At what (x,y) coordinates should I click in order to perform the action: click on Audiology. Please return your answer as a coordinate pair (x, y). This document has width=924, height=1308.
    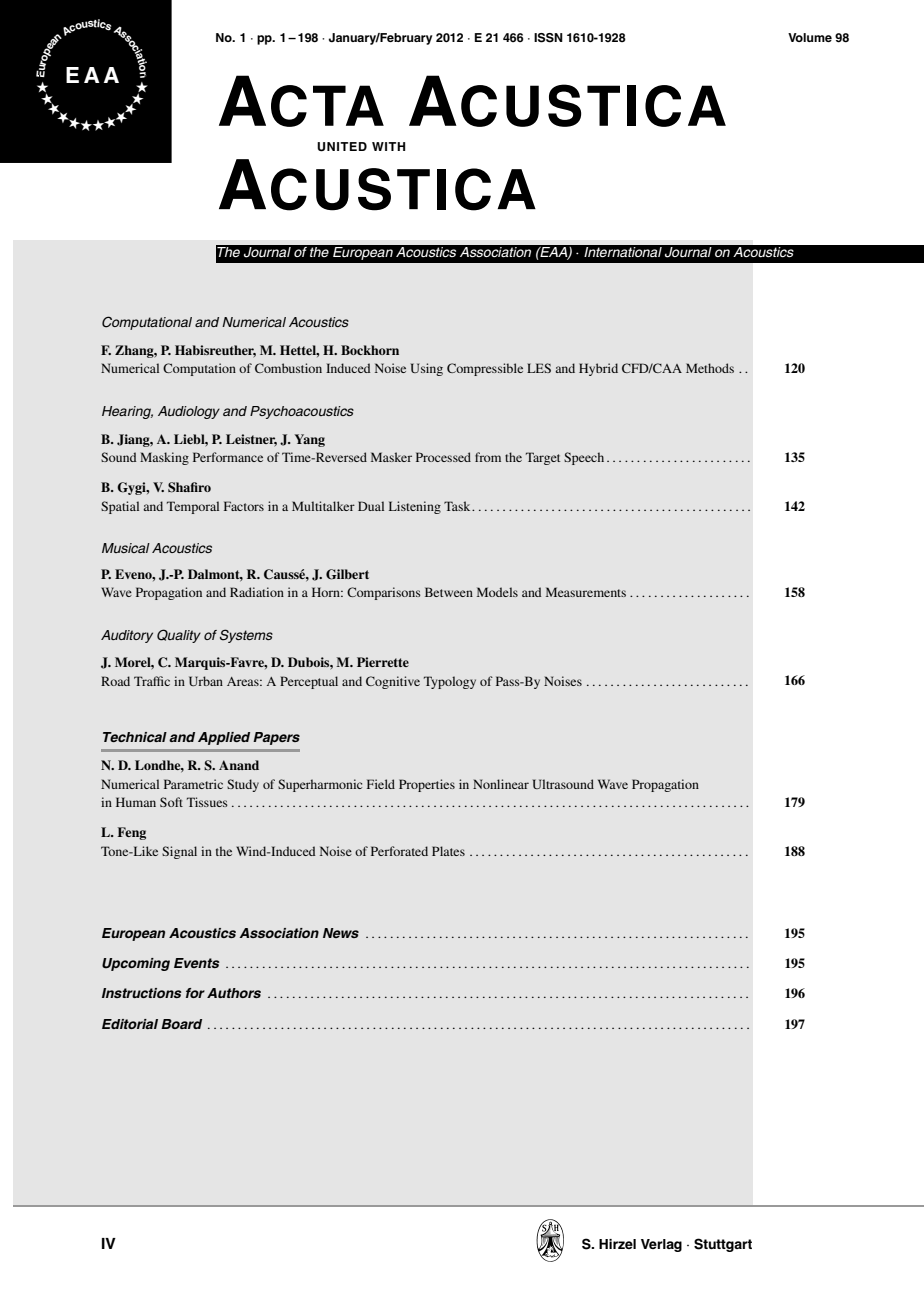
    Looking at the image, I should click on (189, 412).
